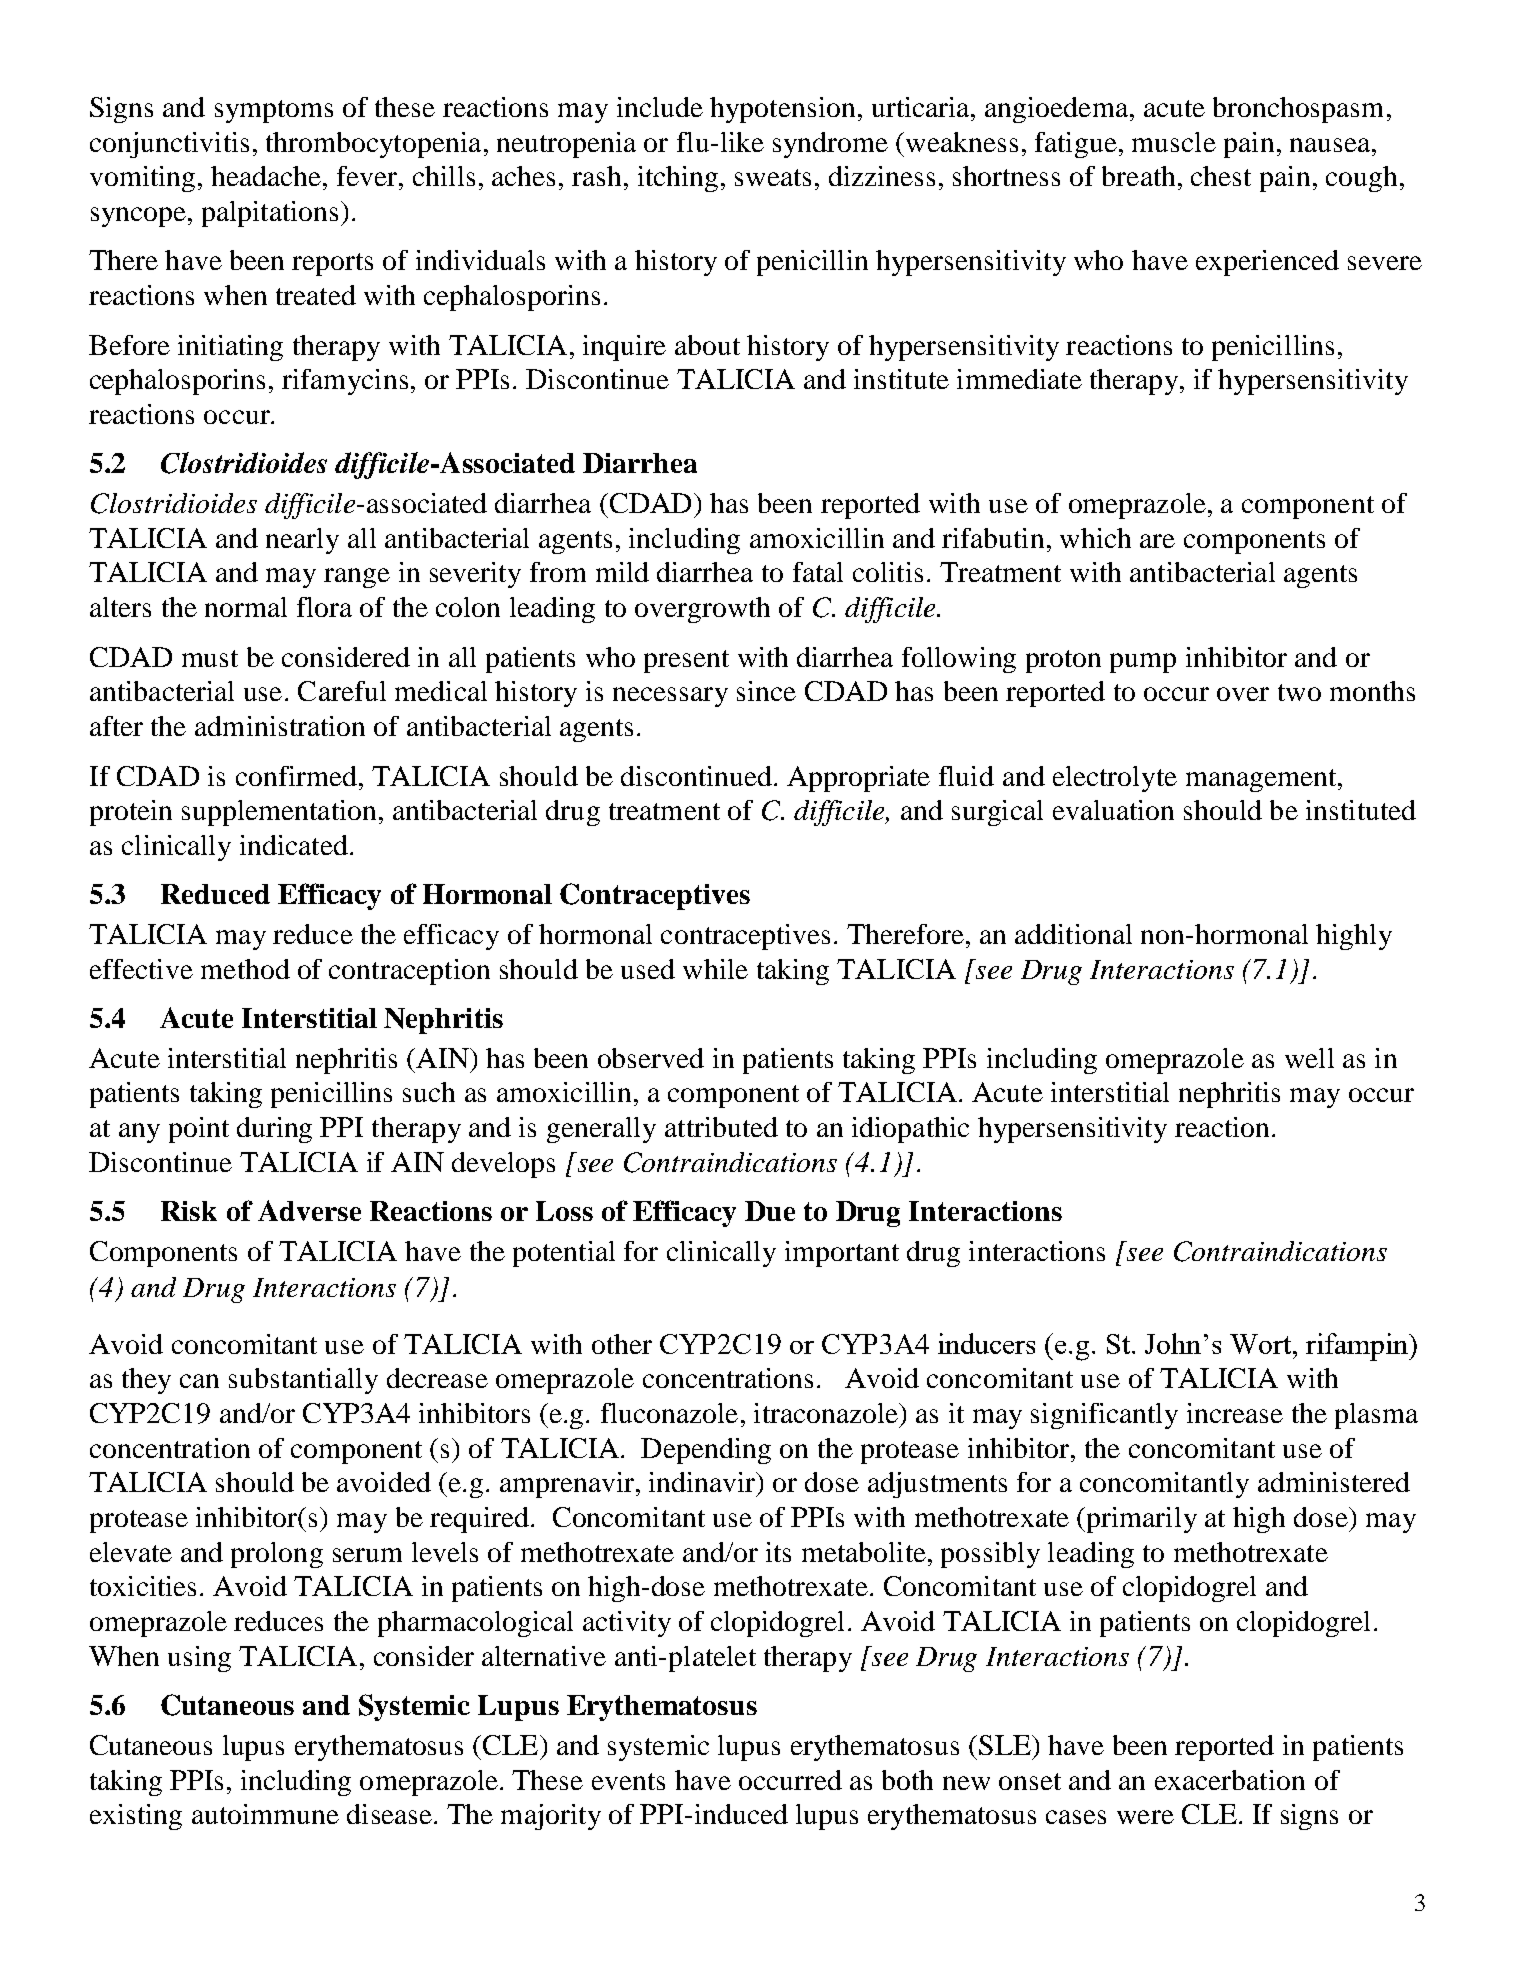 The image size is (1515, 1961). What do you see at coordinates (818, 572) in the document?
I see `fatal` at bounding box center [818, 572].
